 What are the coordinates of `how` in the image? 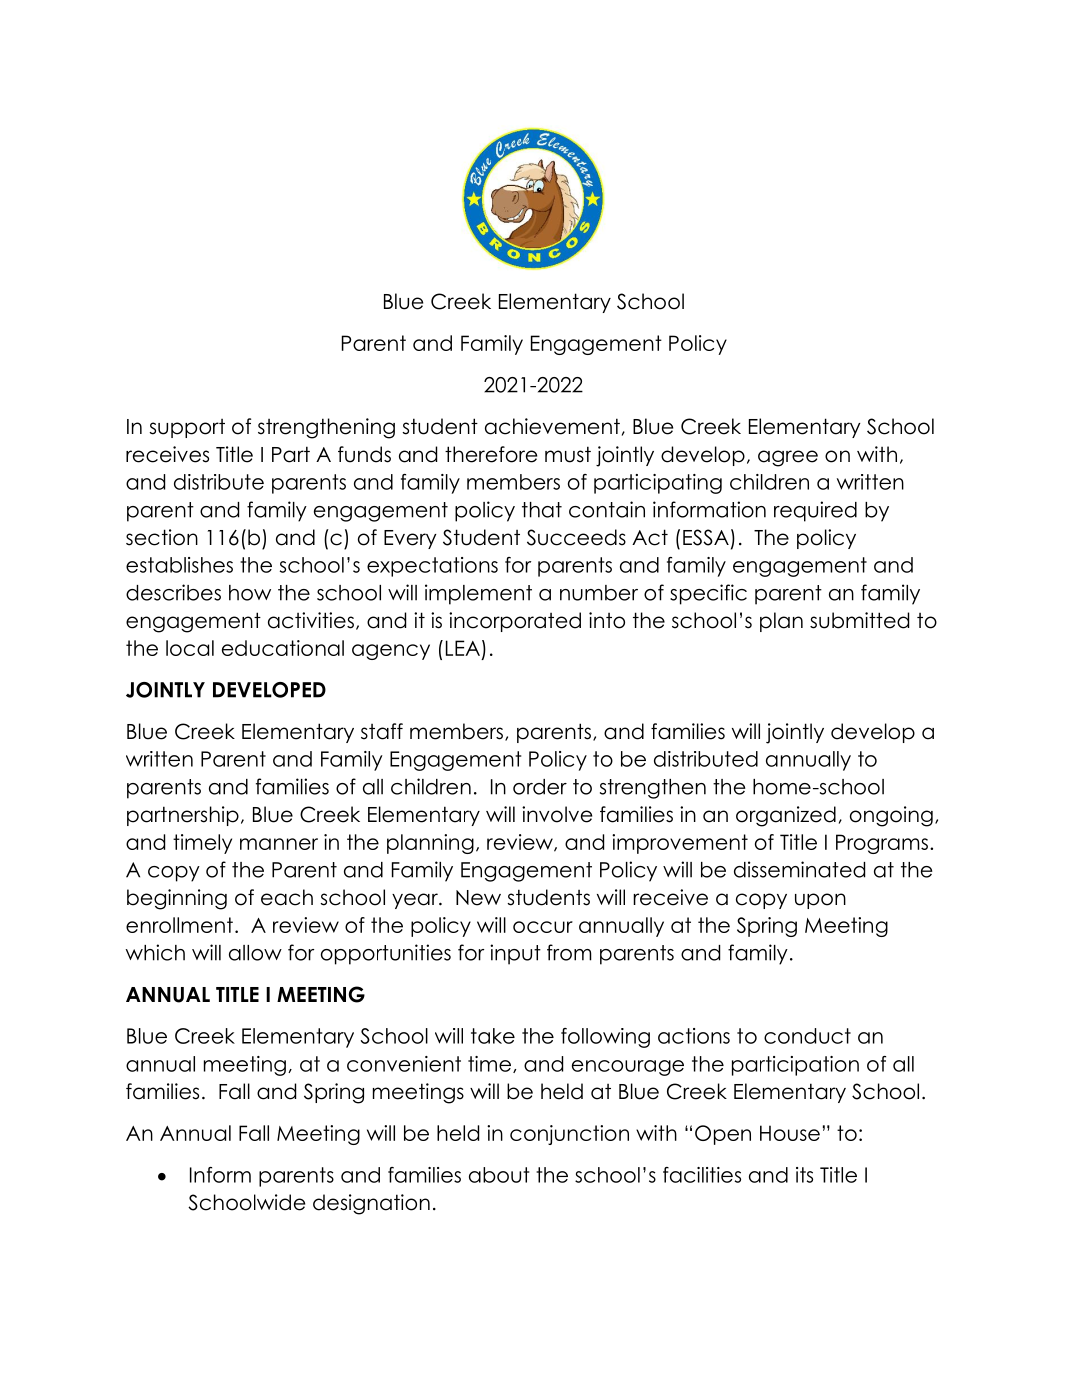 It's located at (250, 593).
